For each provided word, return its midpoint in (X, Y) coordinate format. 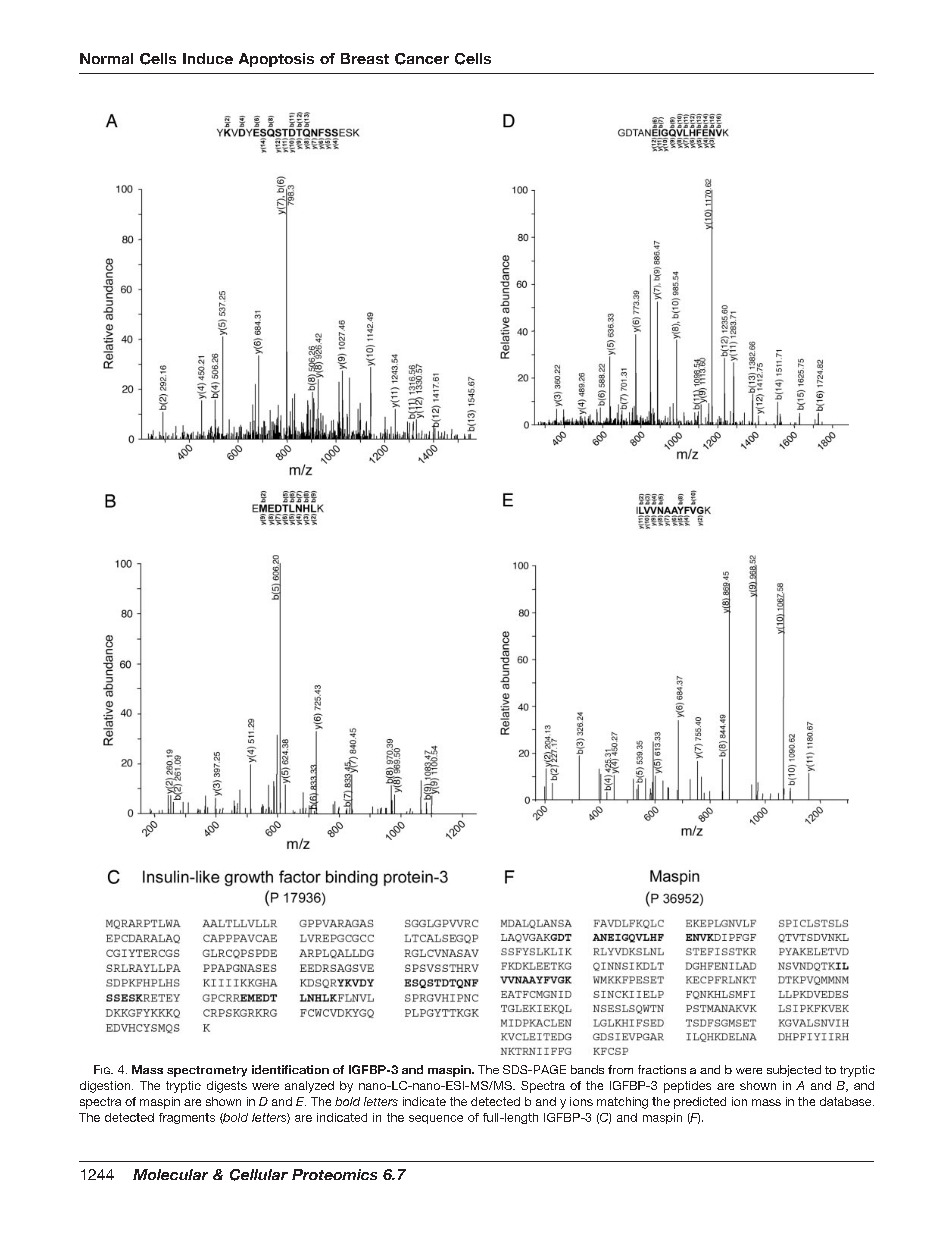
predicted (700, 1103)
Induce (208, 58)
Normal (106, 58)
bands (587, 1069)
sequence (436, 1119)
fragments (187, 1118)
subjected (794, 1071)
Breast (365, 58)
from (620, 1069)
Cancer (422, 59)
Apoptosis (276, 60)
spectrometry (207, 1071)
